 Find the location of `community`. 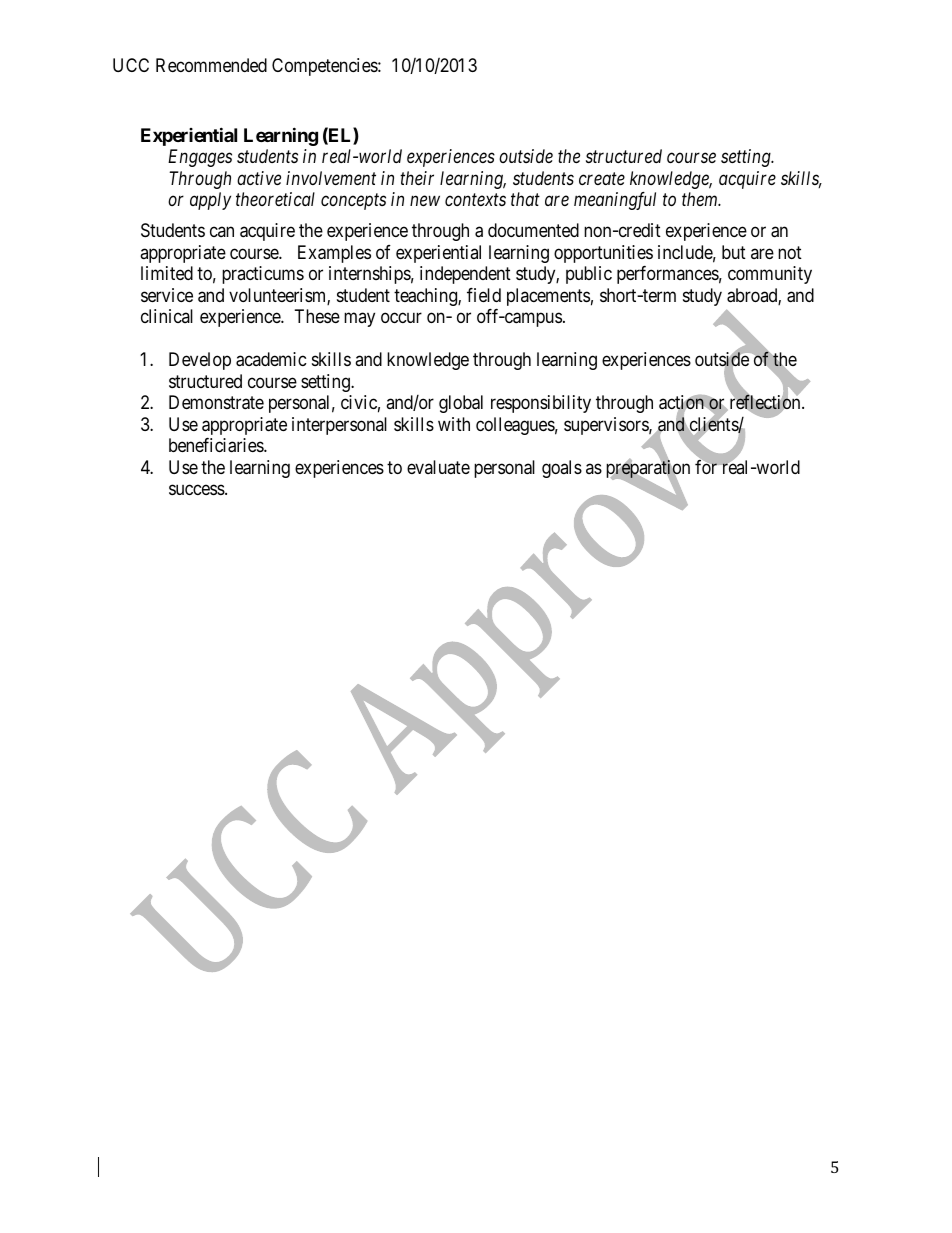

community is located at coordinates (770, 275).
